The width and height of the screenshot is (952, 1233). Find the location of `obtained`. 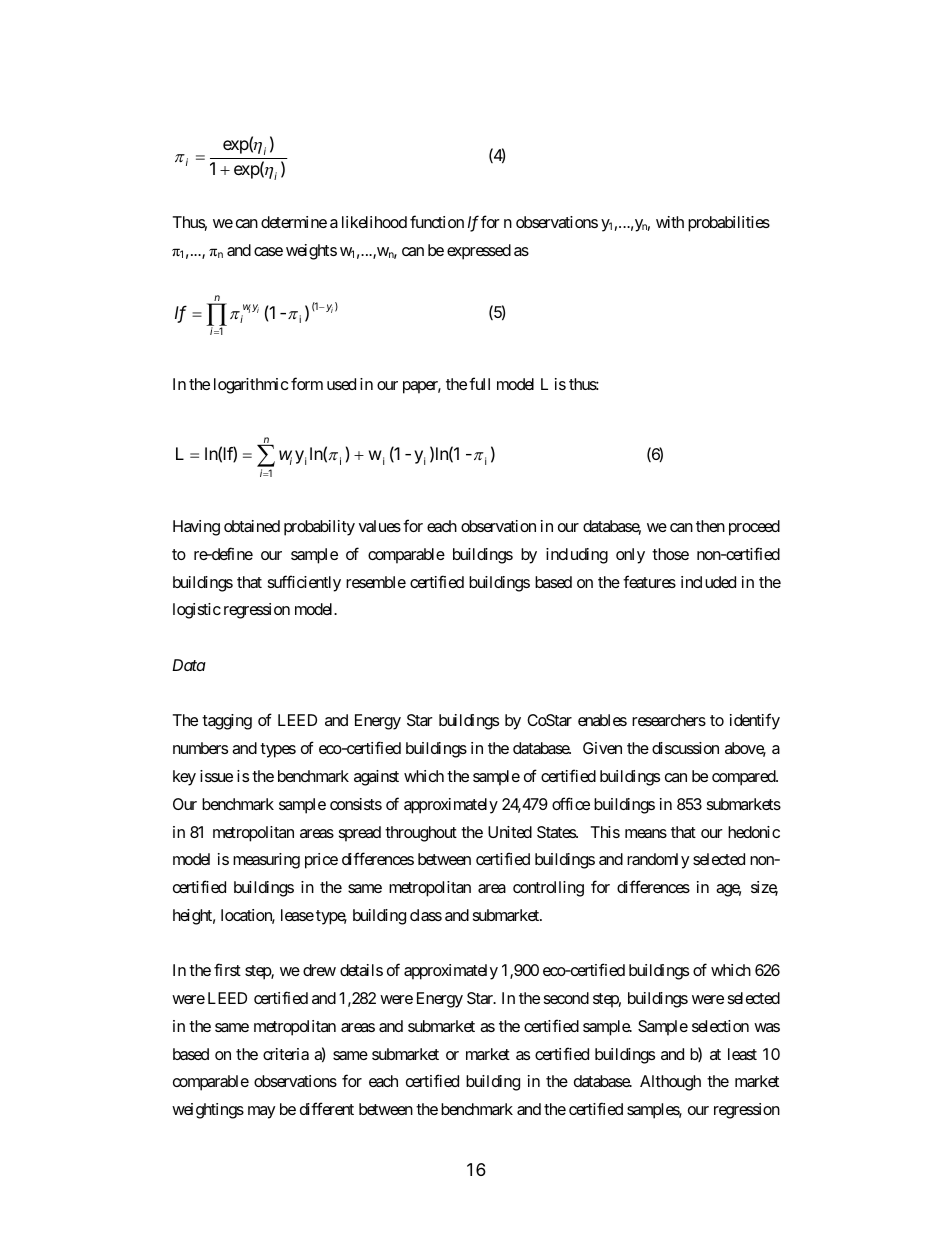

obtained is located at coordinates (252, 526).
